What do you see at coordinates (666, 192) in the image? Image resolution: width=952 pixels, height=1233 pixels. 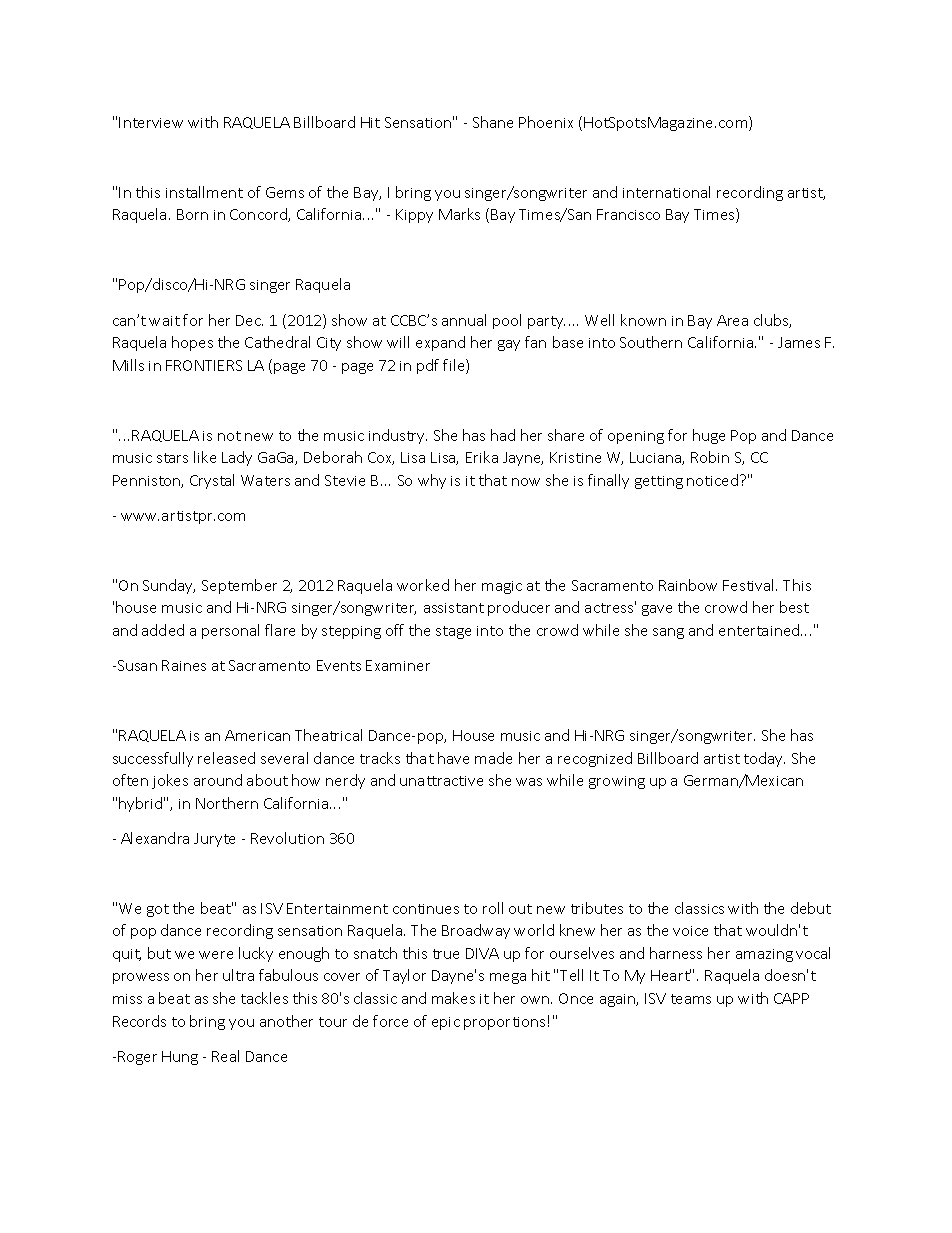 I see `international` at bounding box center [666, 192].
